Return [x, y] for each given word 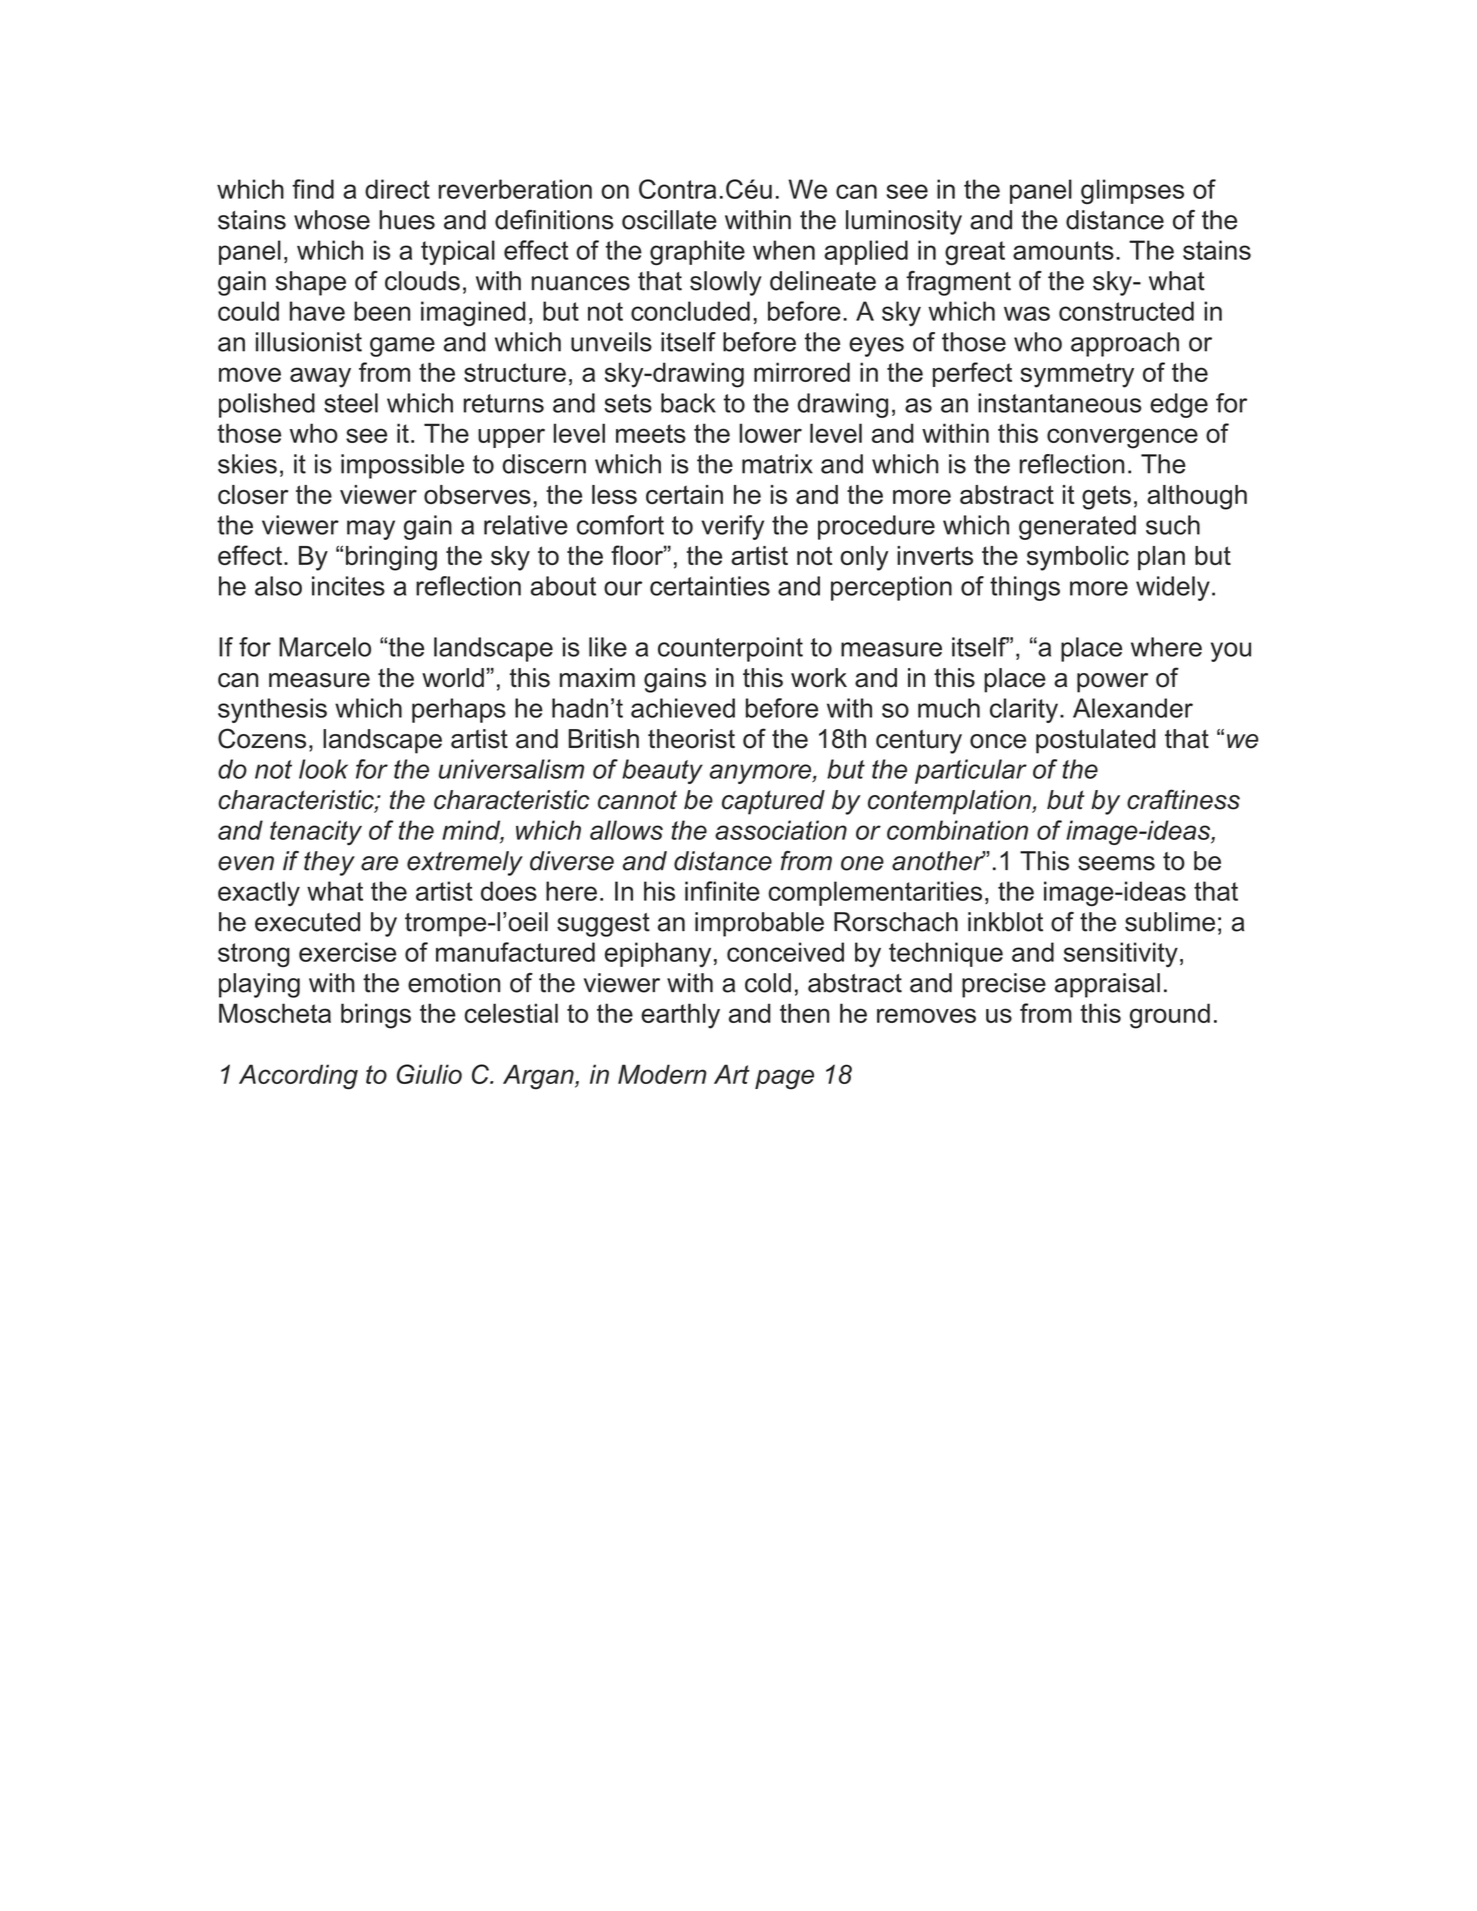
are [379, 863]
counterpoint [730, 649]
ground [1170, 1016]
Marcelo [325, 647]
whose [332, 220]
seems [1116, 863]
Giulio [429, 1074]
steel [351, 403]
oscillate [669, 220]
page [784, 1079]
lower [771, 433]
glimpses [1132, 191]
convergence [1122, 438]
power [1112, 683]
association [781, 830]
